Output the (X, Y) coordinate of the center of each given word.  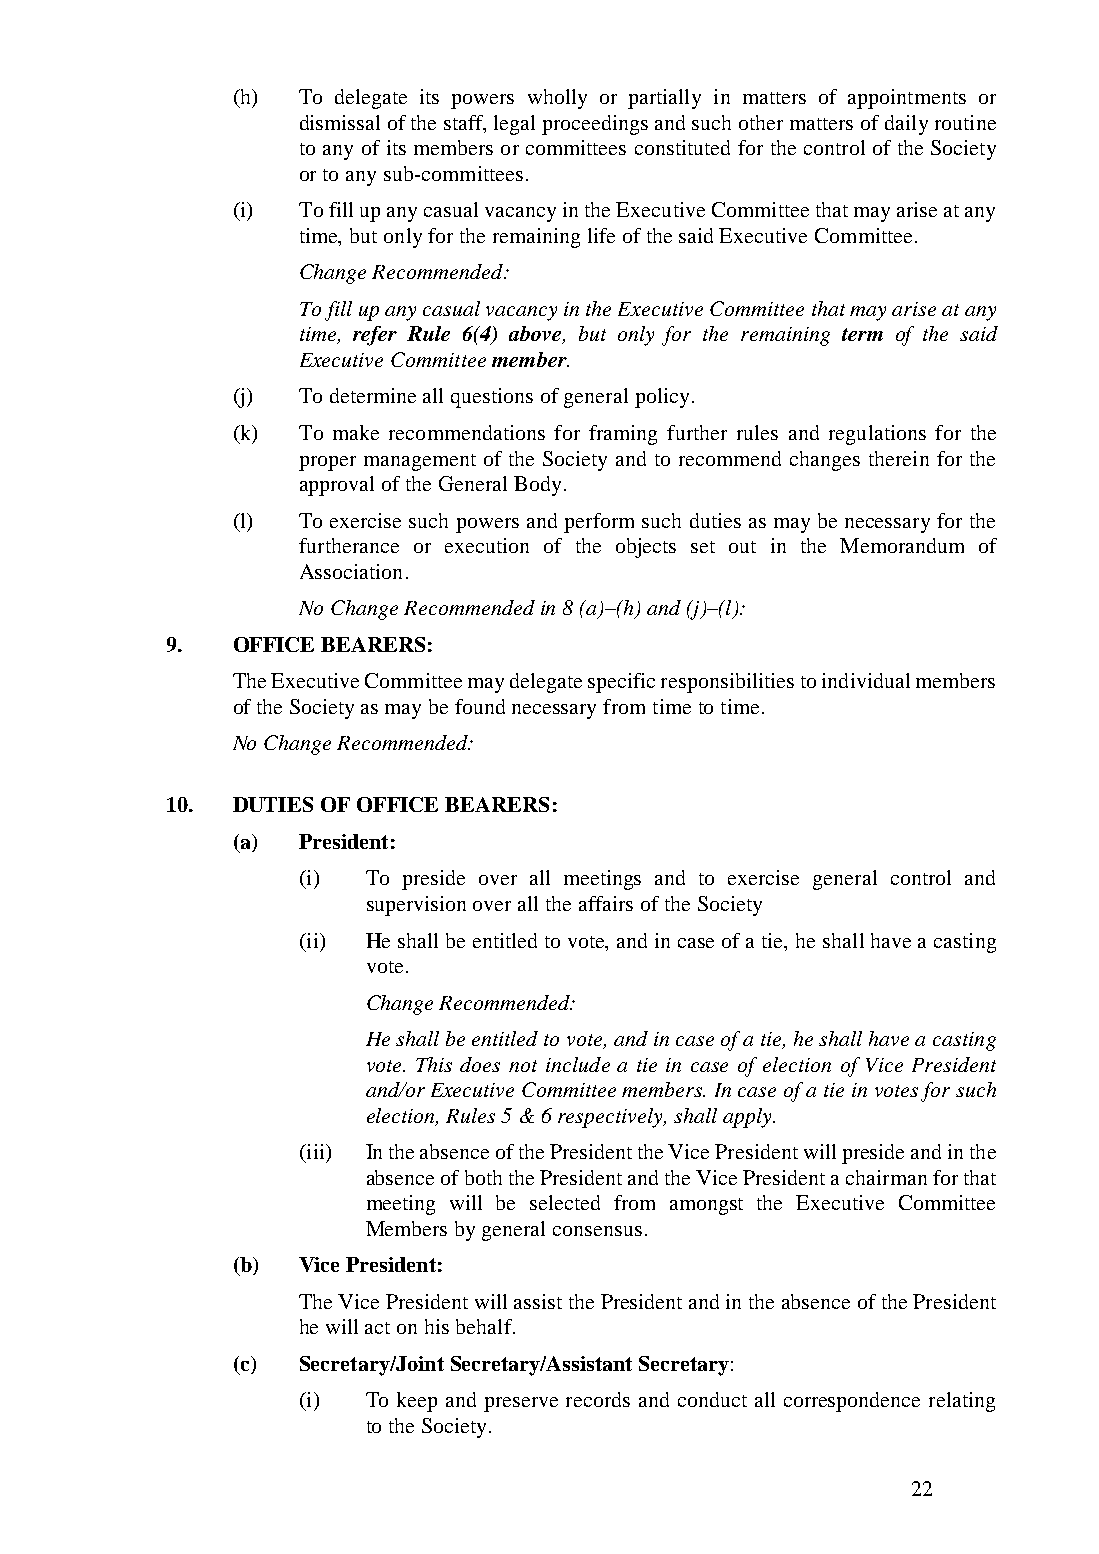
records (598, 1399)
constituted (682, 147)
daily (906, 125)
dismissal (340, 122)
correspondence (852, 1402)
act (377, 1328)
